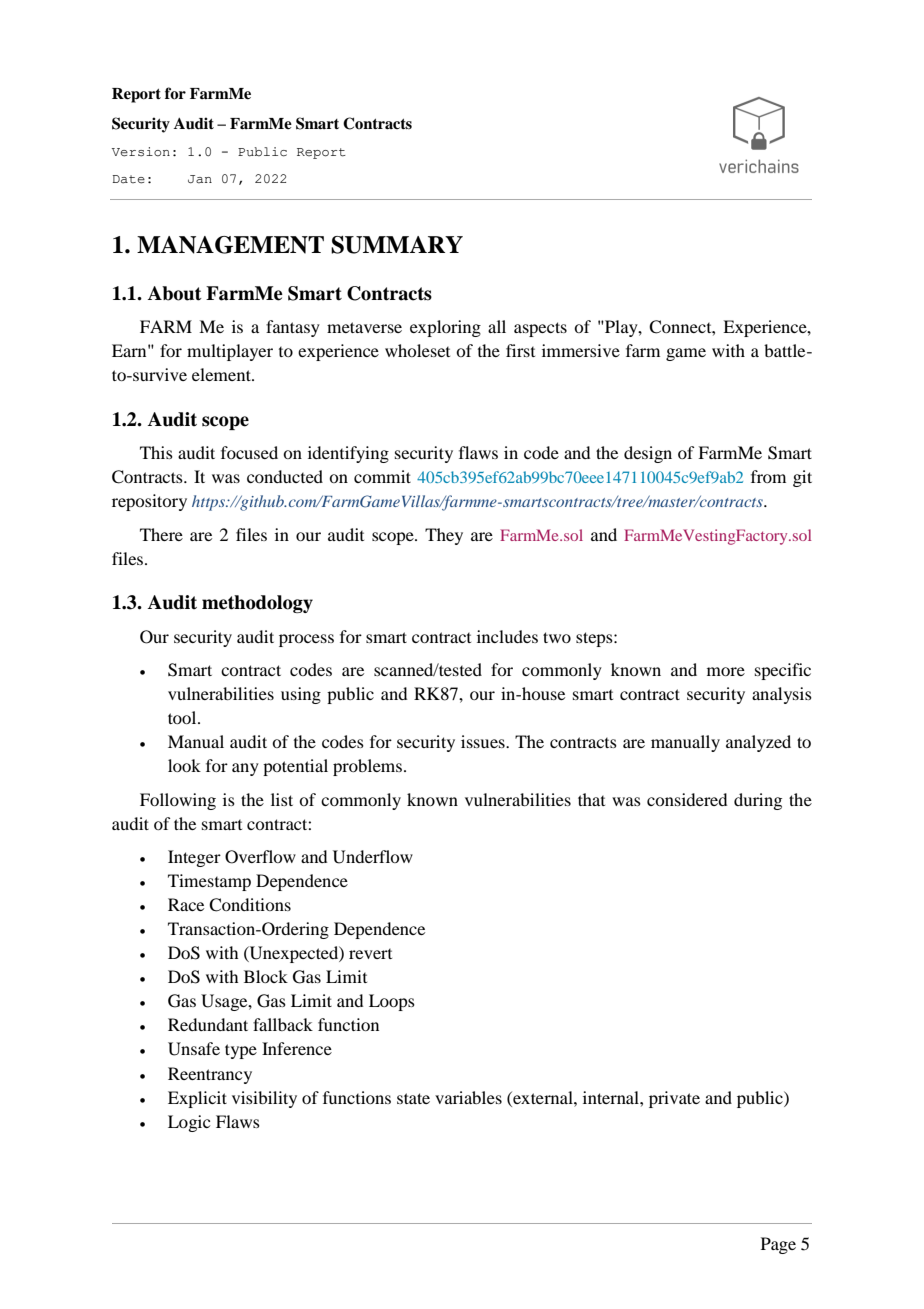 The image size is (924, 1309). I want to click on Logic, so click(189, 1123).
